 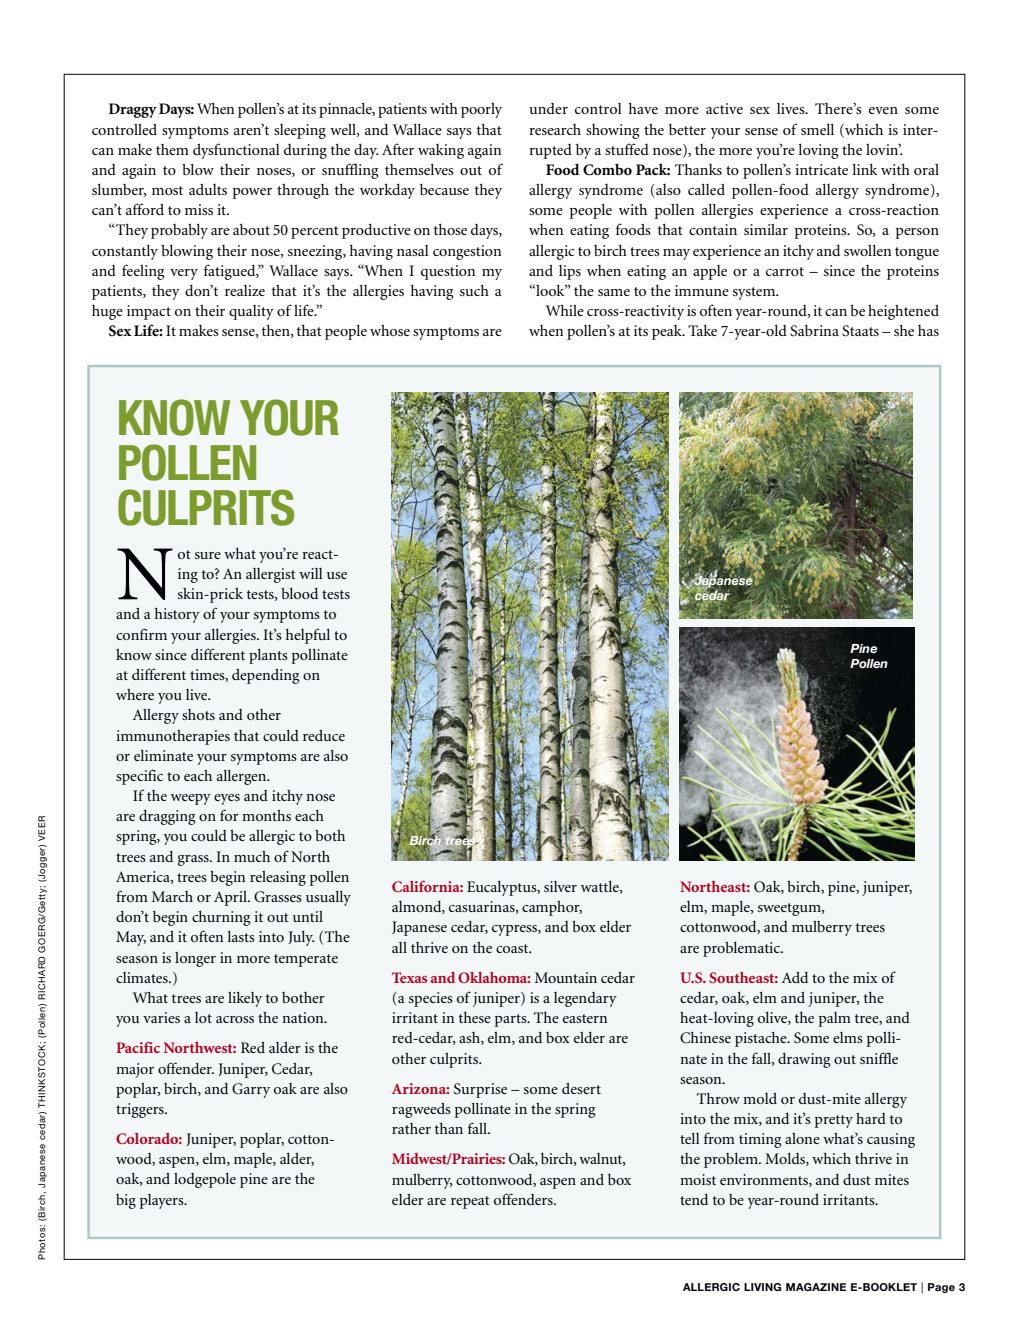 What do you see at coordinates (555, 129) in the screenshot?
I see `research` at bounding box center [555, 129].
